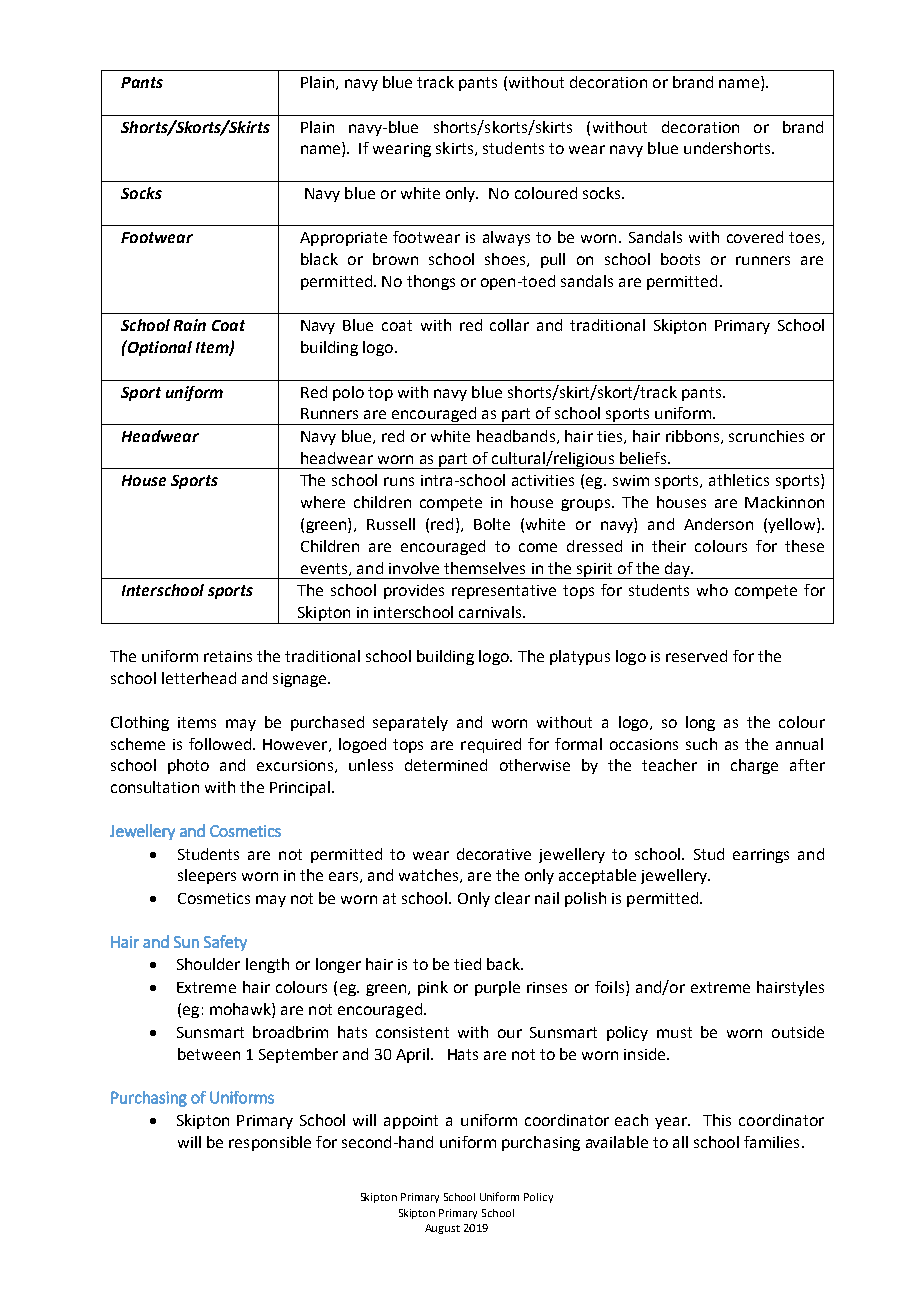 The image size is (924, 1308). Describe the element at coordinates (207, 876) in the screenshot. I see `sleepers` at that location.
